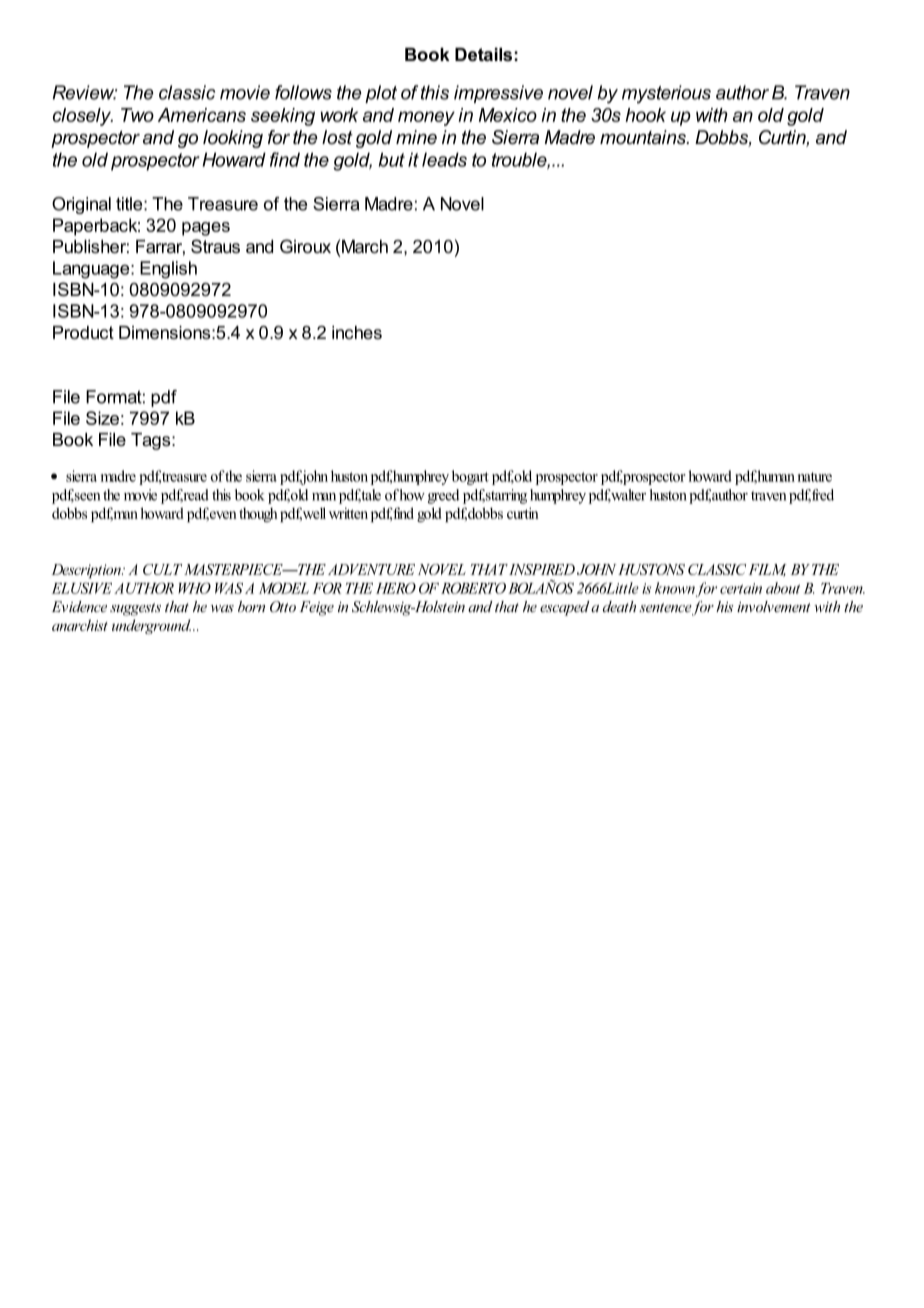 This page has height=1308, width=924. What do you see at coordinates (151, 626) in the page?
I see `underground` at bounding box center [151, 626].
